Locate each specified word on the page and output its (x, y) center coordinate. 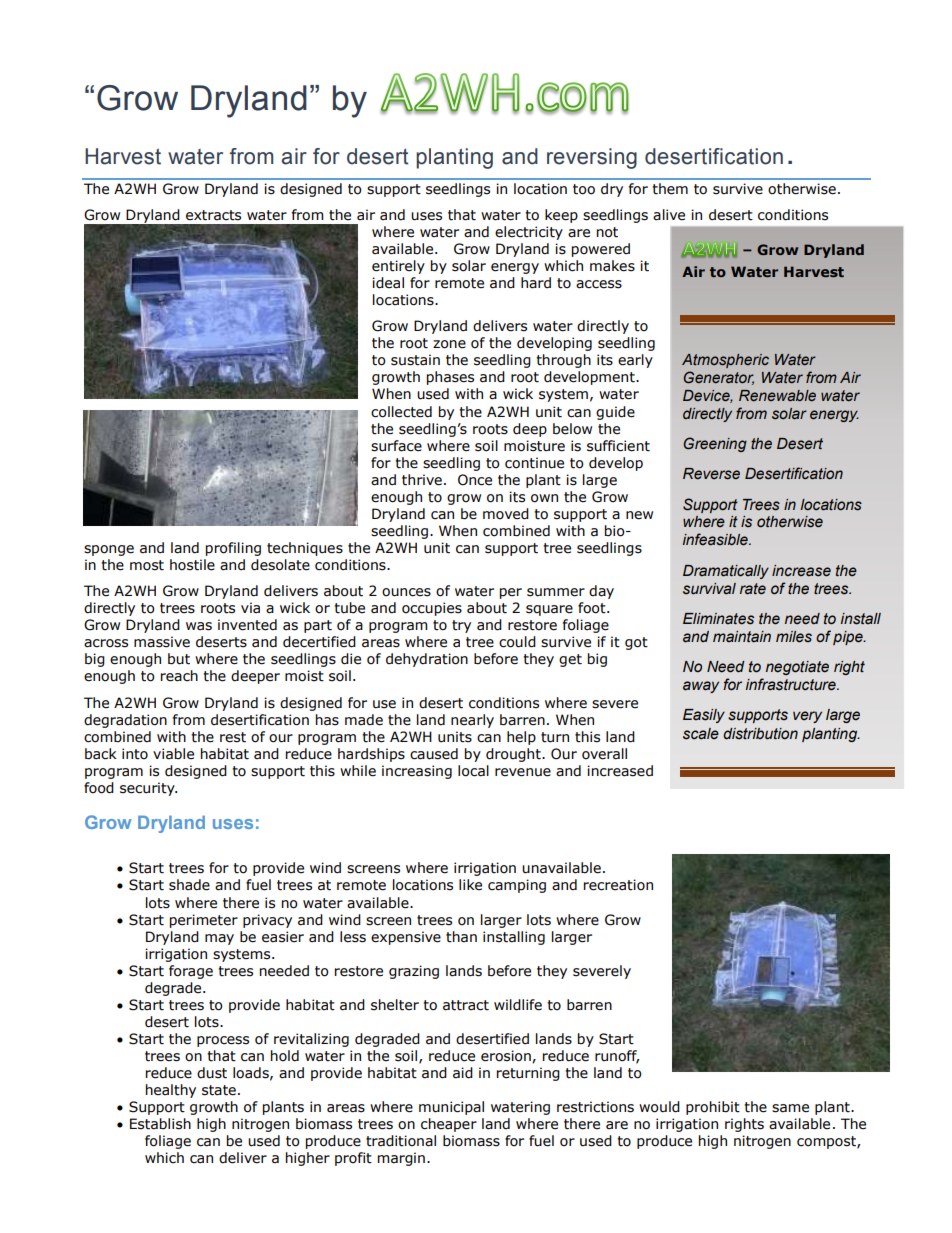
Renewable (777, 395)
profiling (233, 549)
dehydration (427, 660)
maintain (742, 636)
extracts (213, 215)
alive (669, 215)
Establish (160, 1124)
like (470, 885)
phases (450, 378)
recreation (618, 885)
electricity (529, 233)
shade (189, 885)
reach (179, 676)
